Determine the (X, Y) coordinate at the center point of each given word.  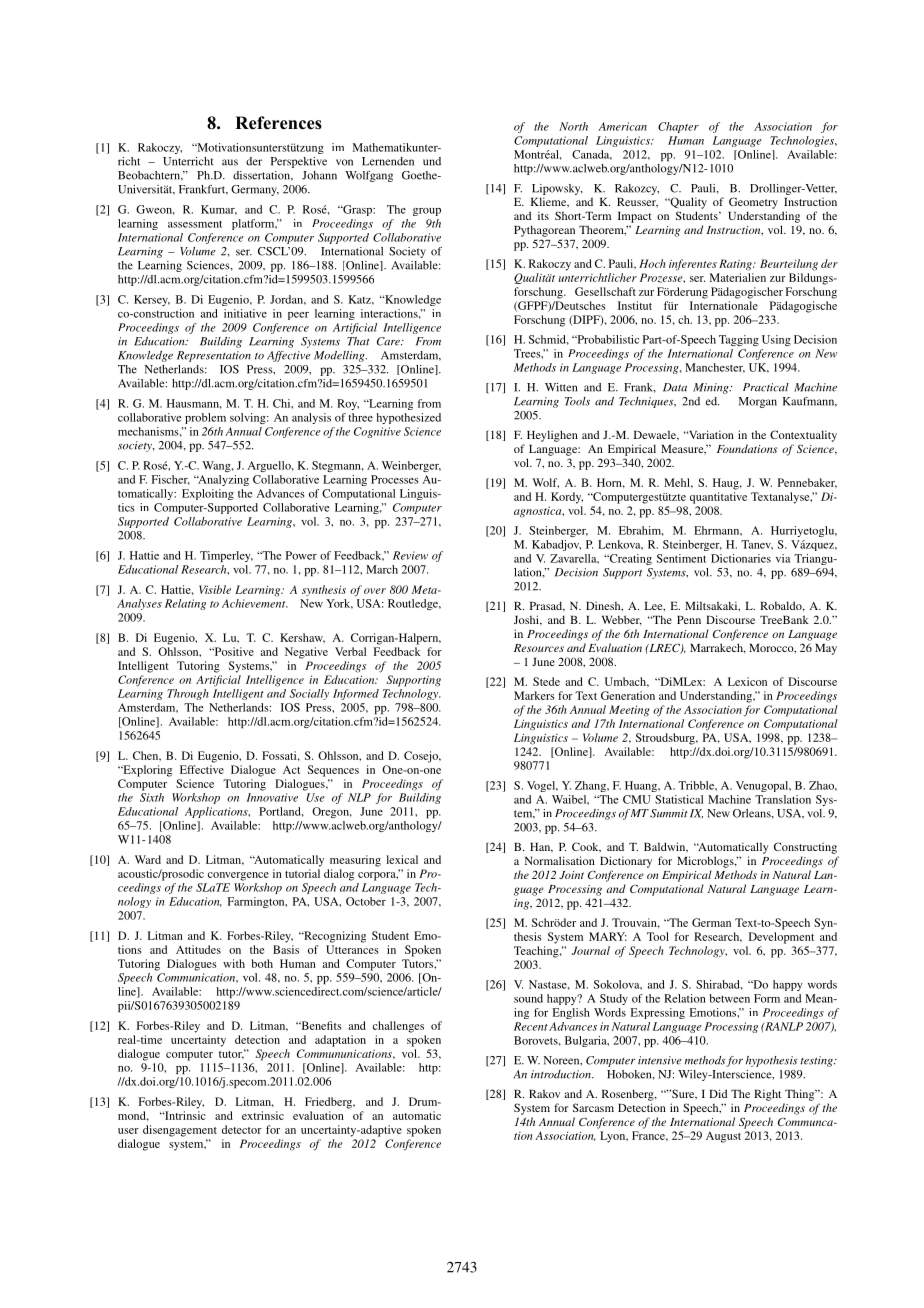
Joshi (527, 620)
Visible (215, 589)
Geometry (753, 203)
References (278, 123)
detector (242, 1129)
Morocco (772, 648)
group (427, 212)
